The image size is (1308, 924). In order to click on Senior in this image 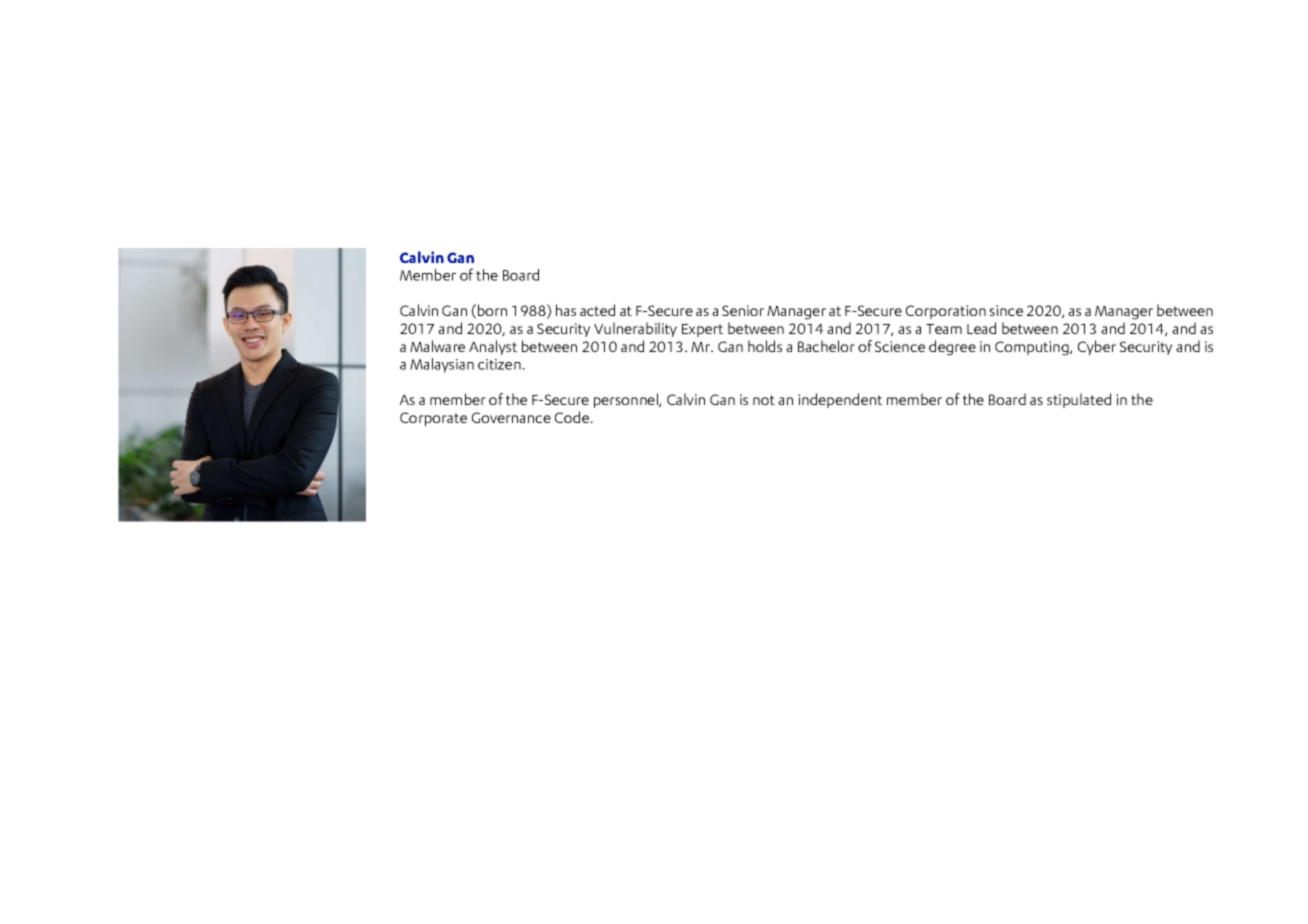, I will do `click(743, 310)`.
